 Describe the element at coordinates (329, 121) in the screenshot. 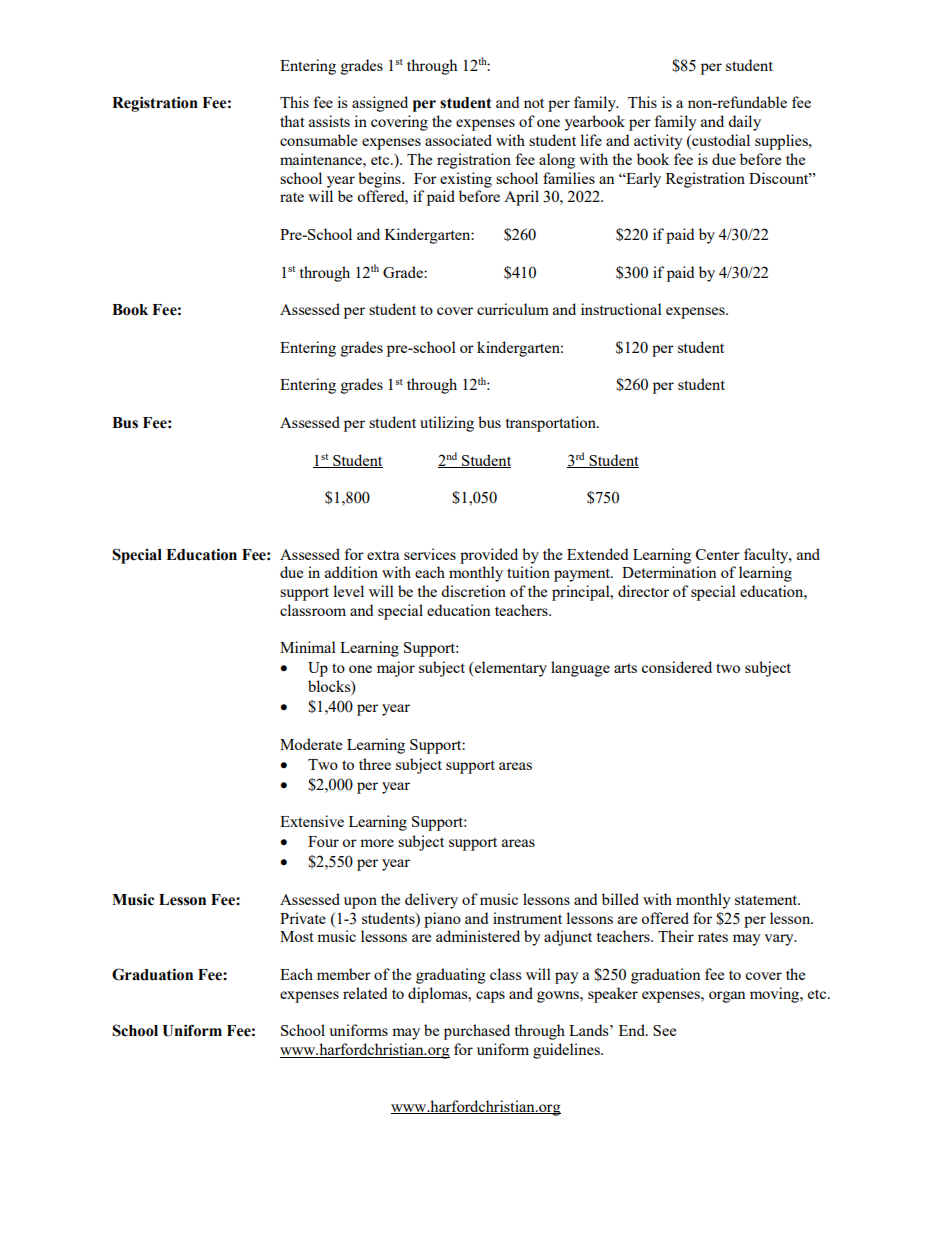

I see `assists` at that location.
